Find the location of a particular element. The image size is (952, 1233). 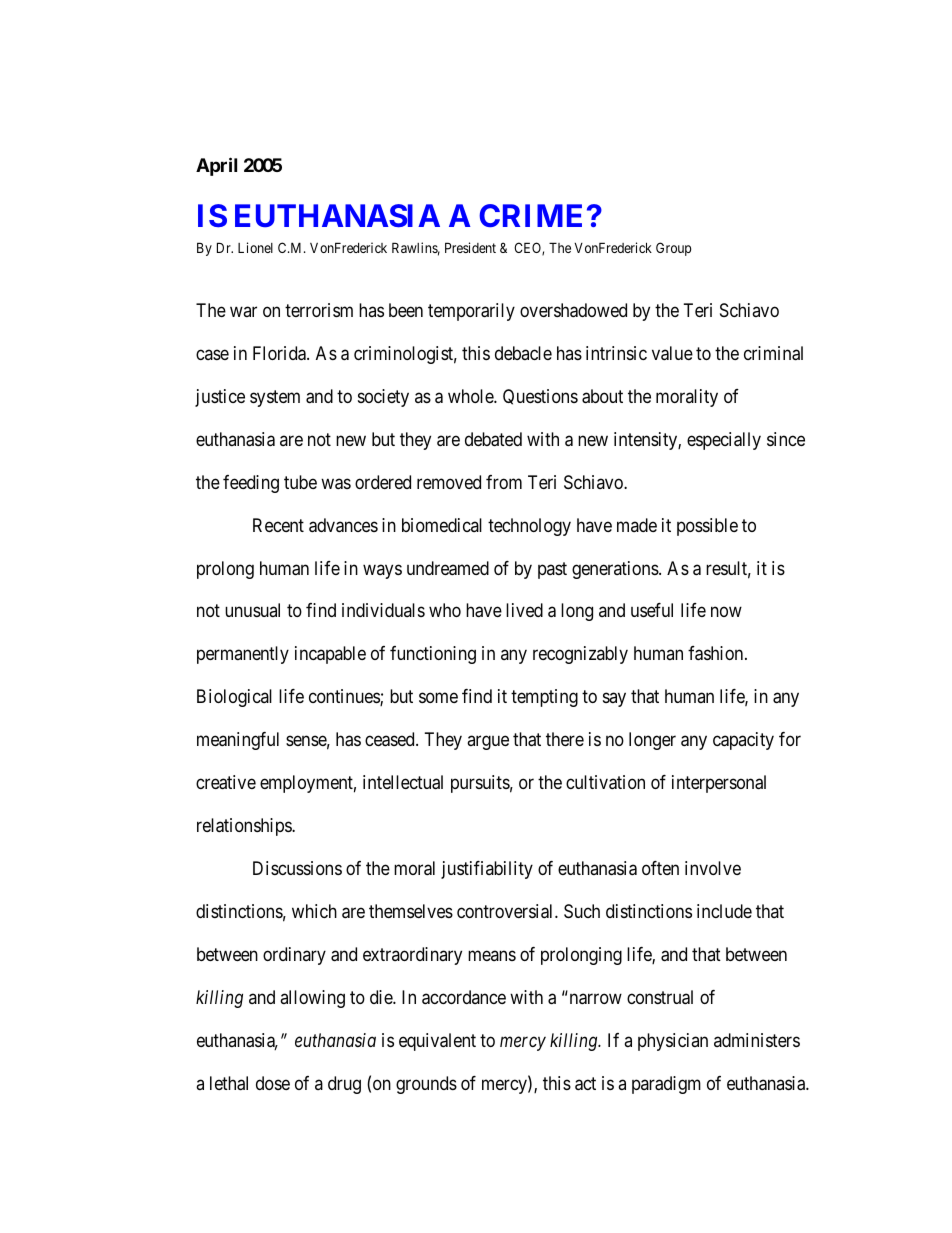

unusual is located at coordinates (252, 610).
